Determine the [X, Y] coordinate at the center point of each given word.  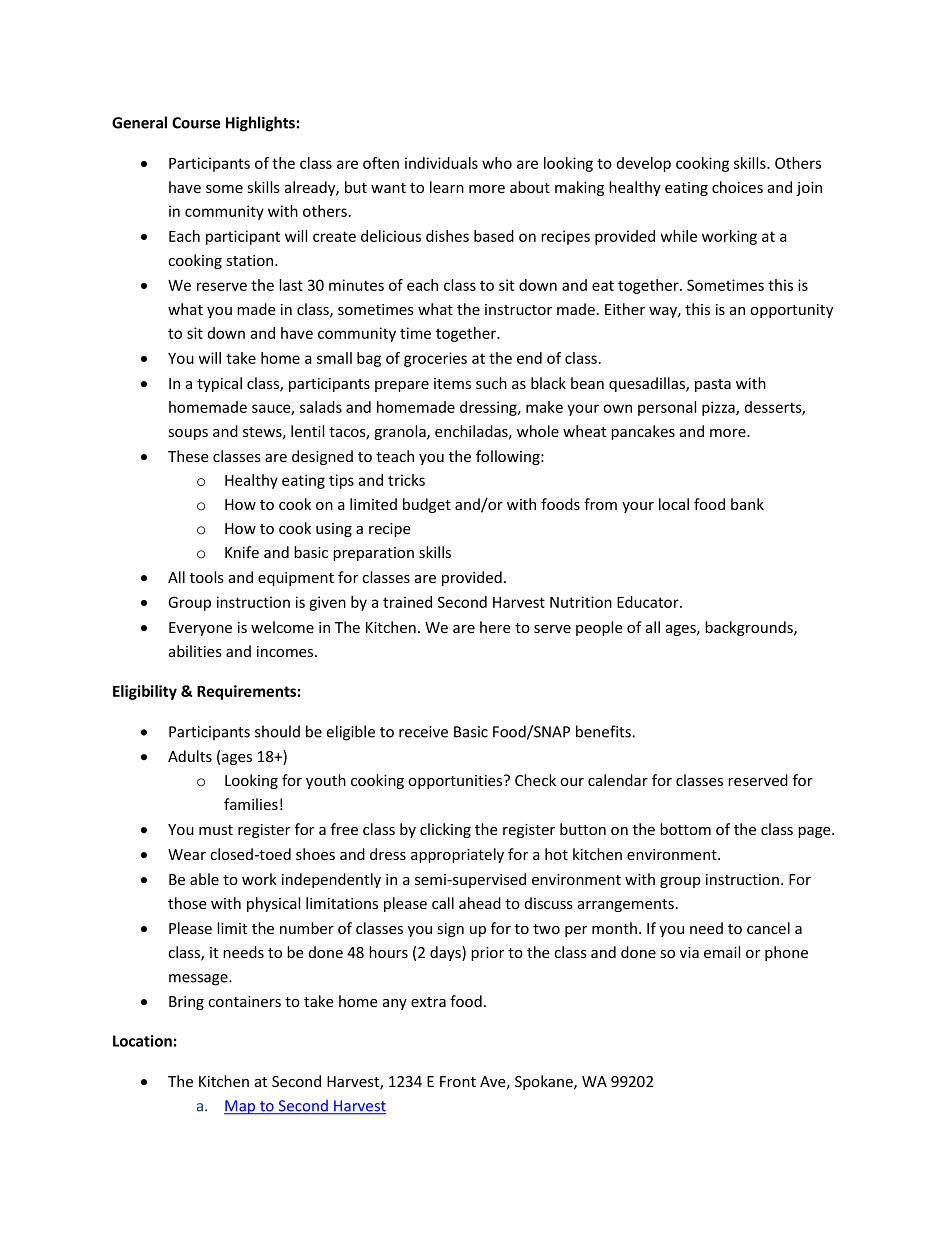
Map [241, 1107]
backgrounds [750, 628]
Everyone [200, 629]
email [722, 952]
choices [737, 187]
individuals [441, 163]
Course [196, 123]
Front [458, 1081]
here [495, 627]
